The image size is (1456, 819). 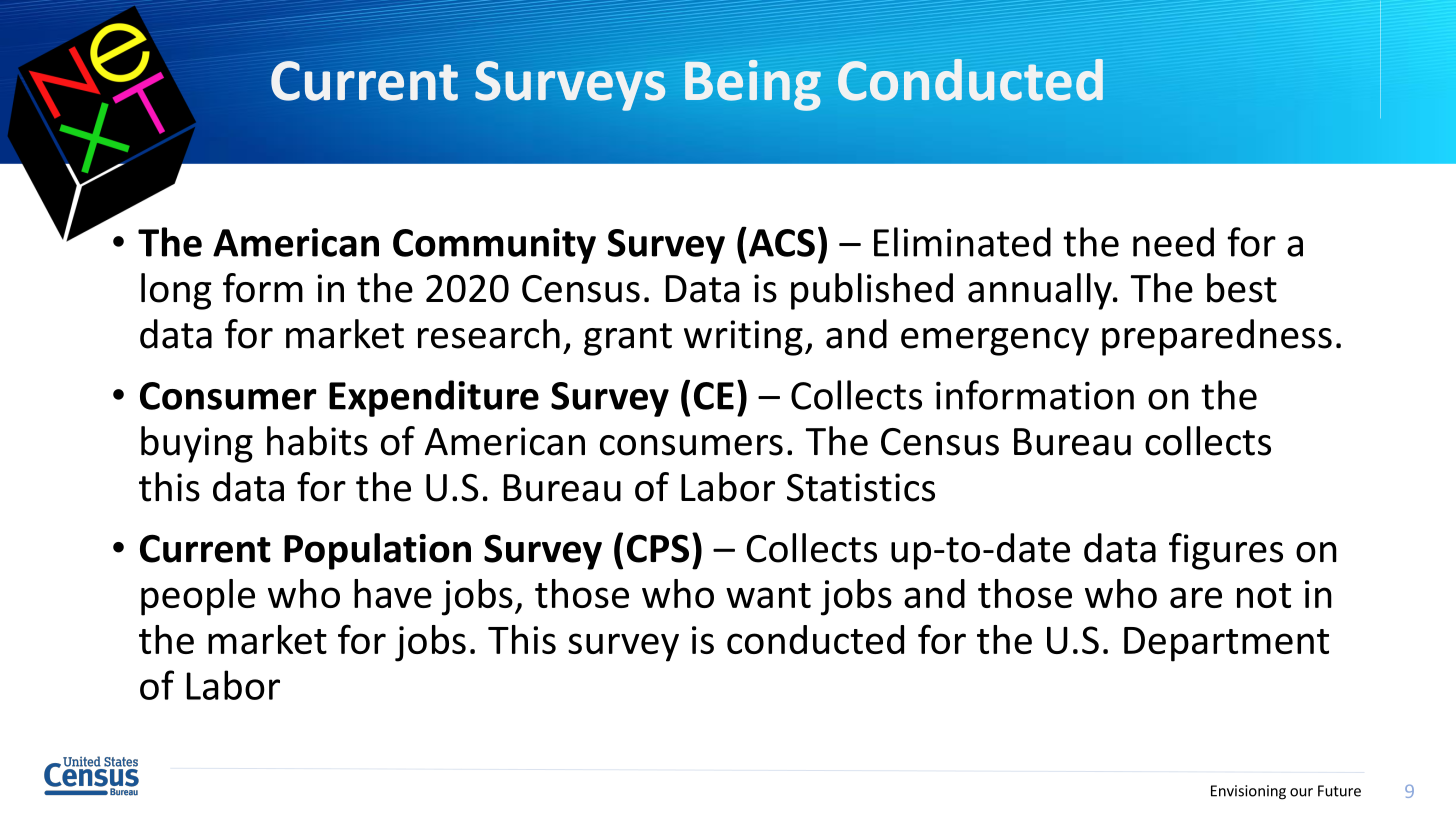 What do you see at coordinates (872, 291) in the page?
I see `published` at bounding box center [872, 291].
